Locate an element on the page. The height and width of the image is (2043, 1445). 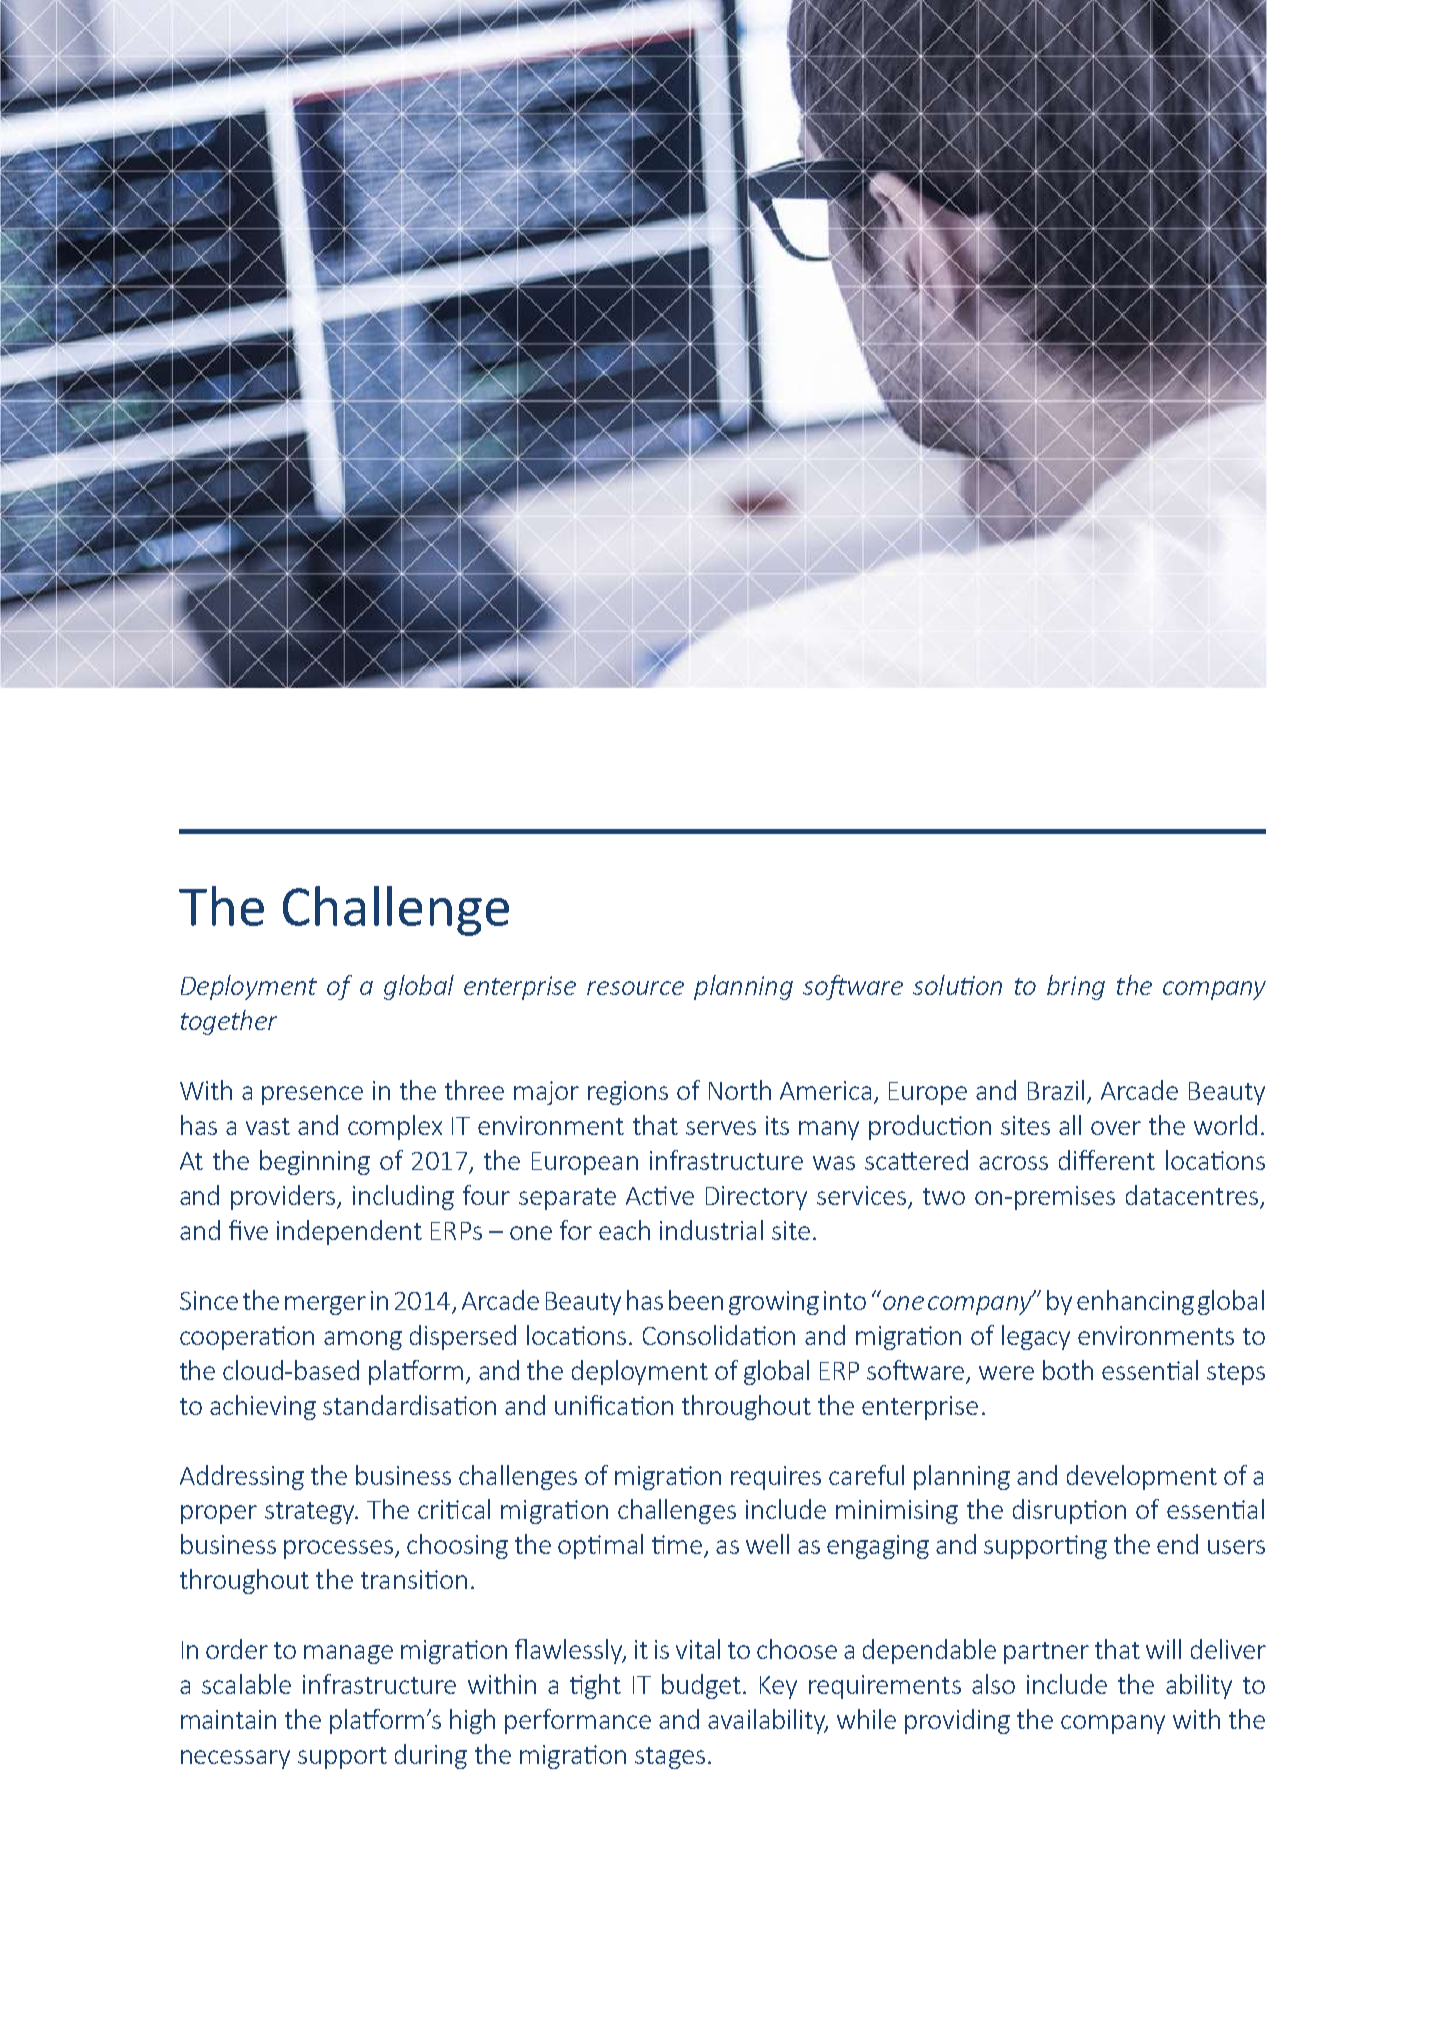
industrial is located at coordinates (711, 1230).
